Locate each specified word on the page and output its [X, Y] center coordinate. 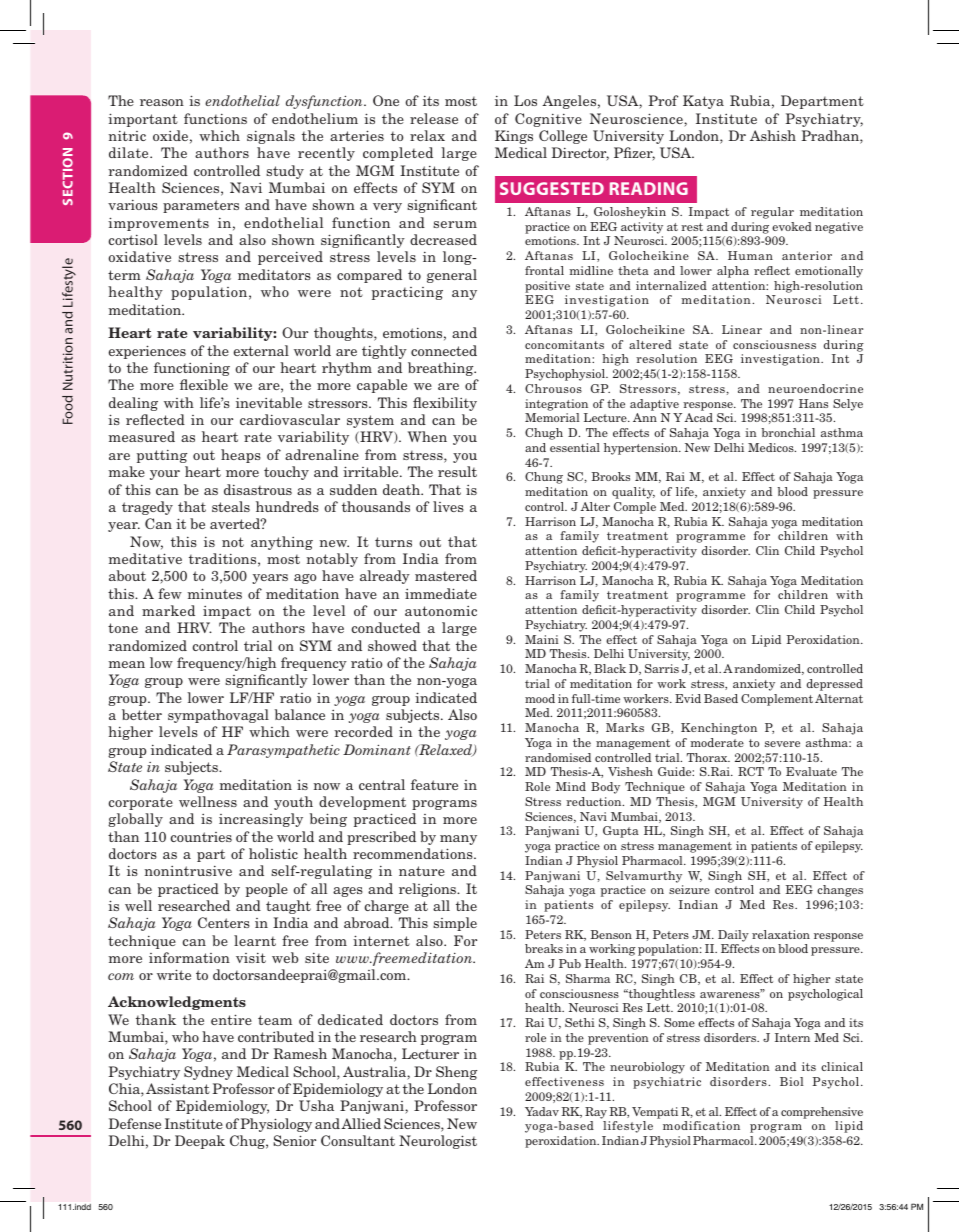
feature [434, 784]
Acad [699, 417]
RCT [751, 771]
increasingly [261, 820]
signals [271, 137]
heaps [241, 456]
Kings [514, 137]
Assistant [178, 1088]
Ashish [773, 135]
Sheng [456, 1073]
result [457, 471]
